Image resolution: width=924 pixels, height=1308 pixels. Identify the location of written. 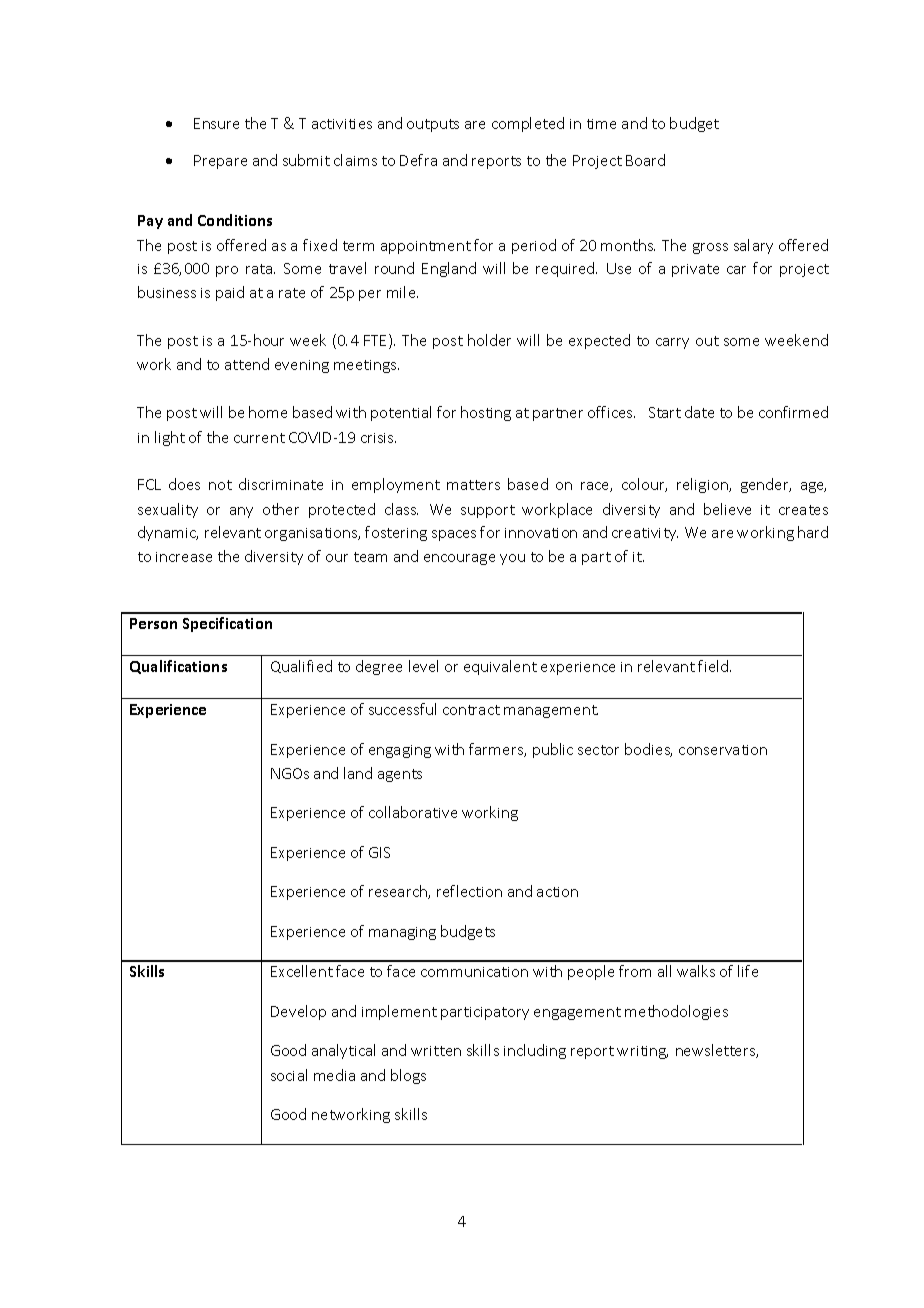
(436, 1051).
